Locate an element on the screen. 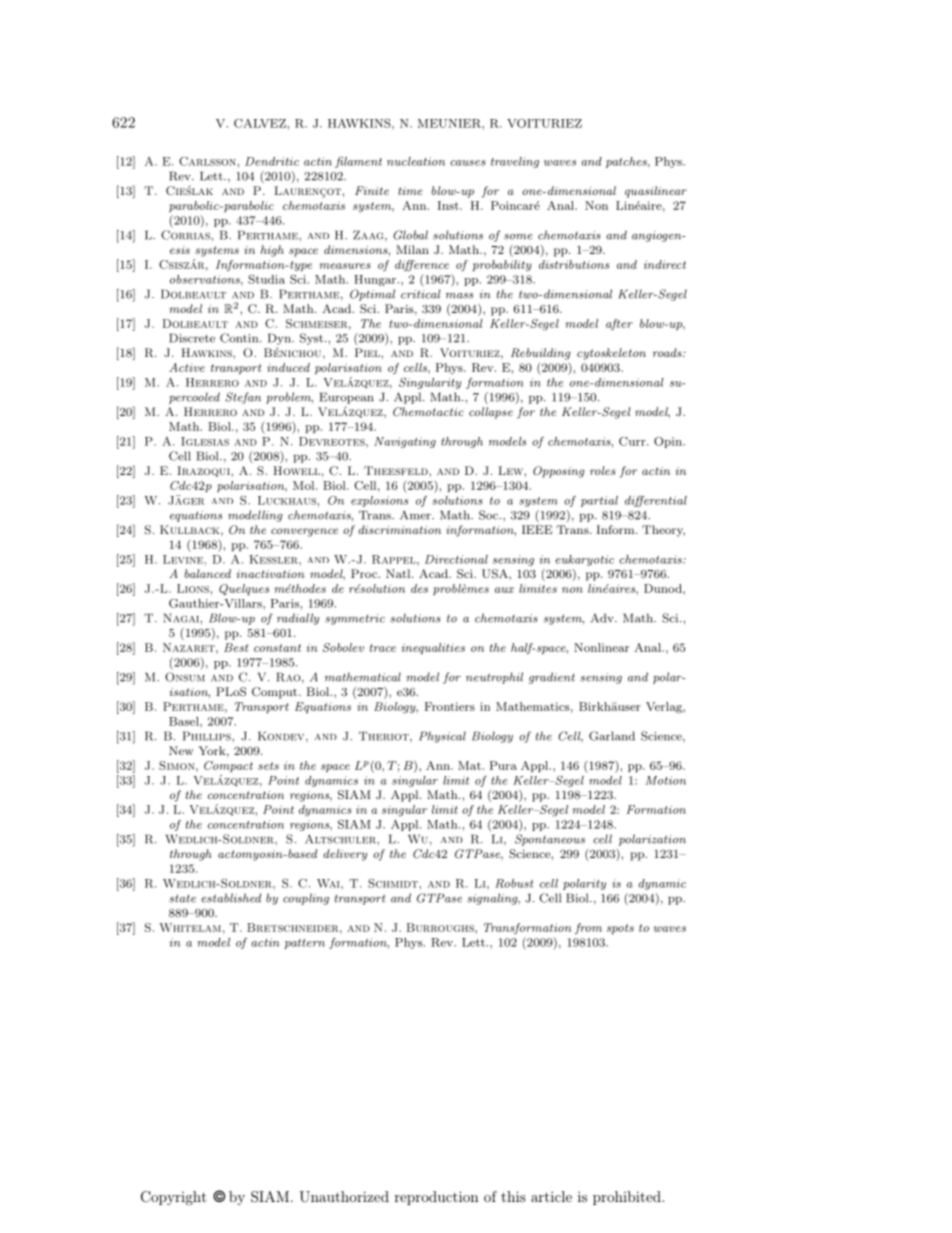 Image resolution: width=952 pixels, height=1233 pixels. distributions is located at coordinates (574, 264).
